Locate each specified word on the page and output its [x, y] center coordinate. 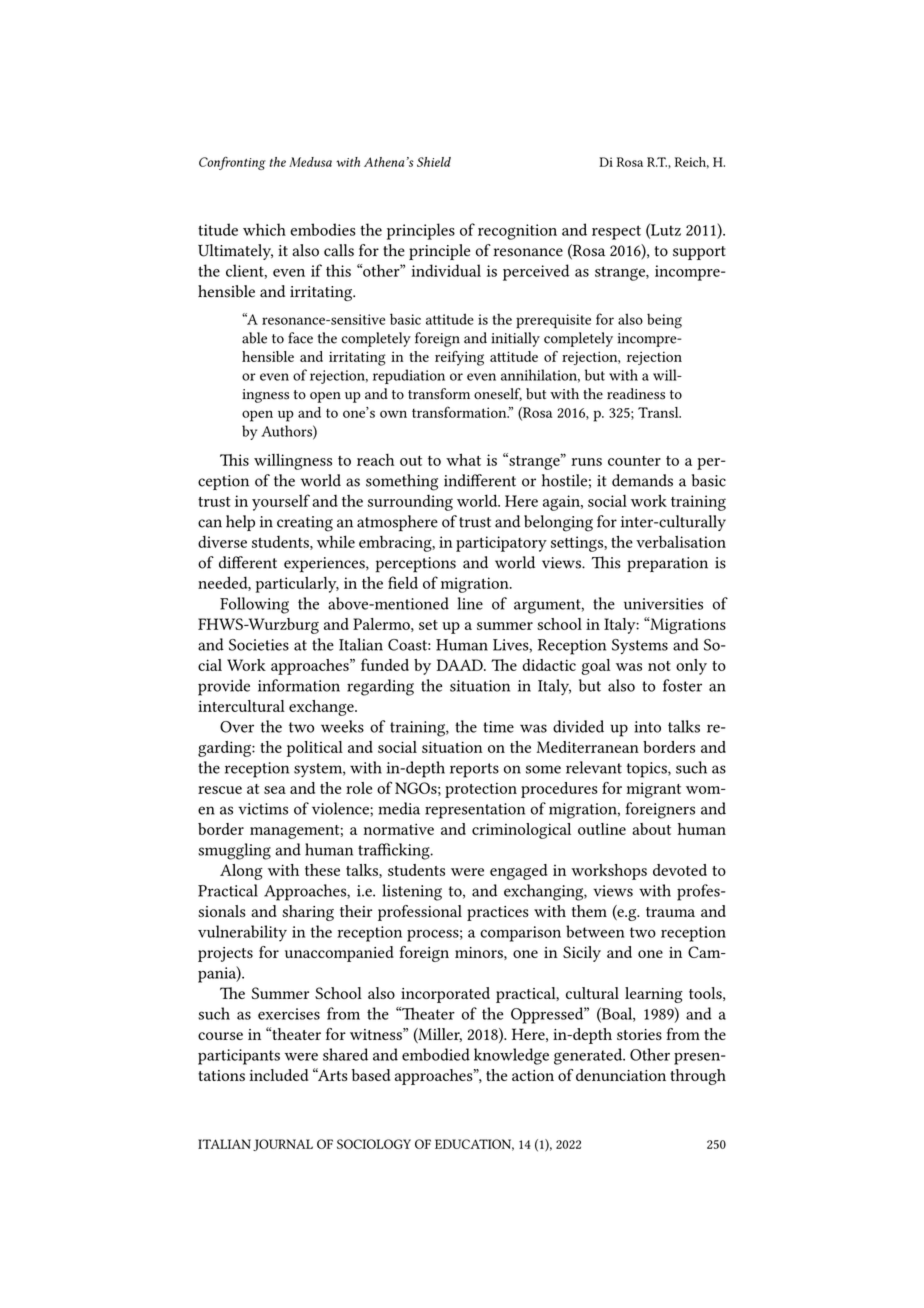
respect [616, 232]
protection [481, 790]
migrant [654, 790]
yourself [281, 502]
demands [642, 480]
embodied [436, 1054]
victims [263, 809]
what [463, 459]
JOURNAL [283, 1145]
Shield [434, 162]
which [264, 229]
